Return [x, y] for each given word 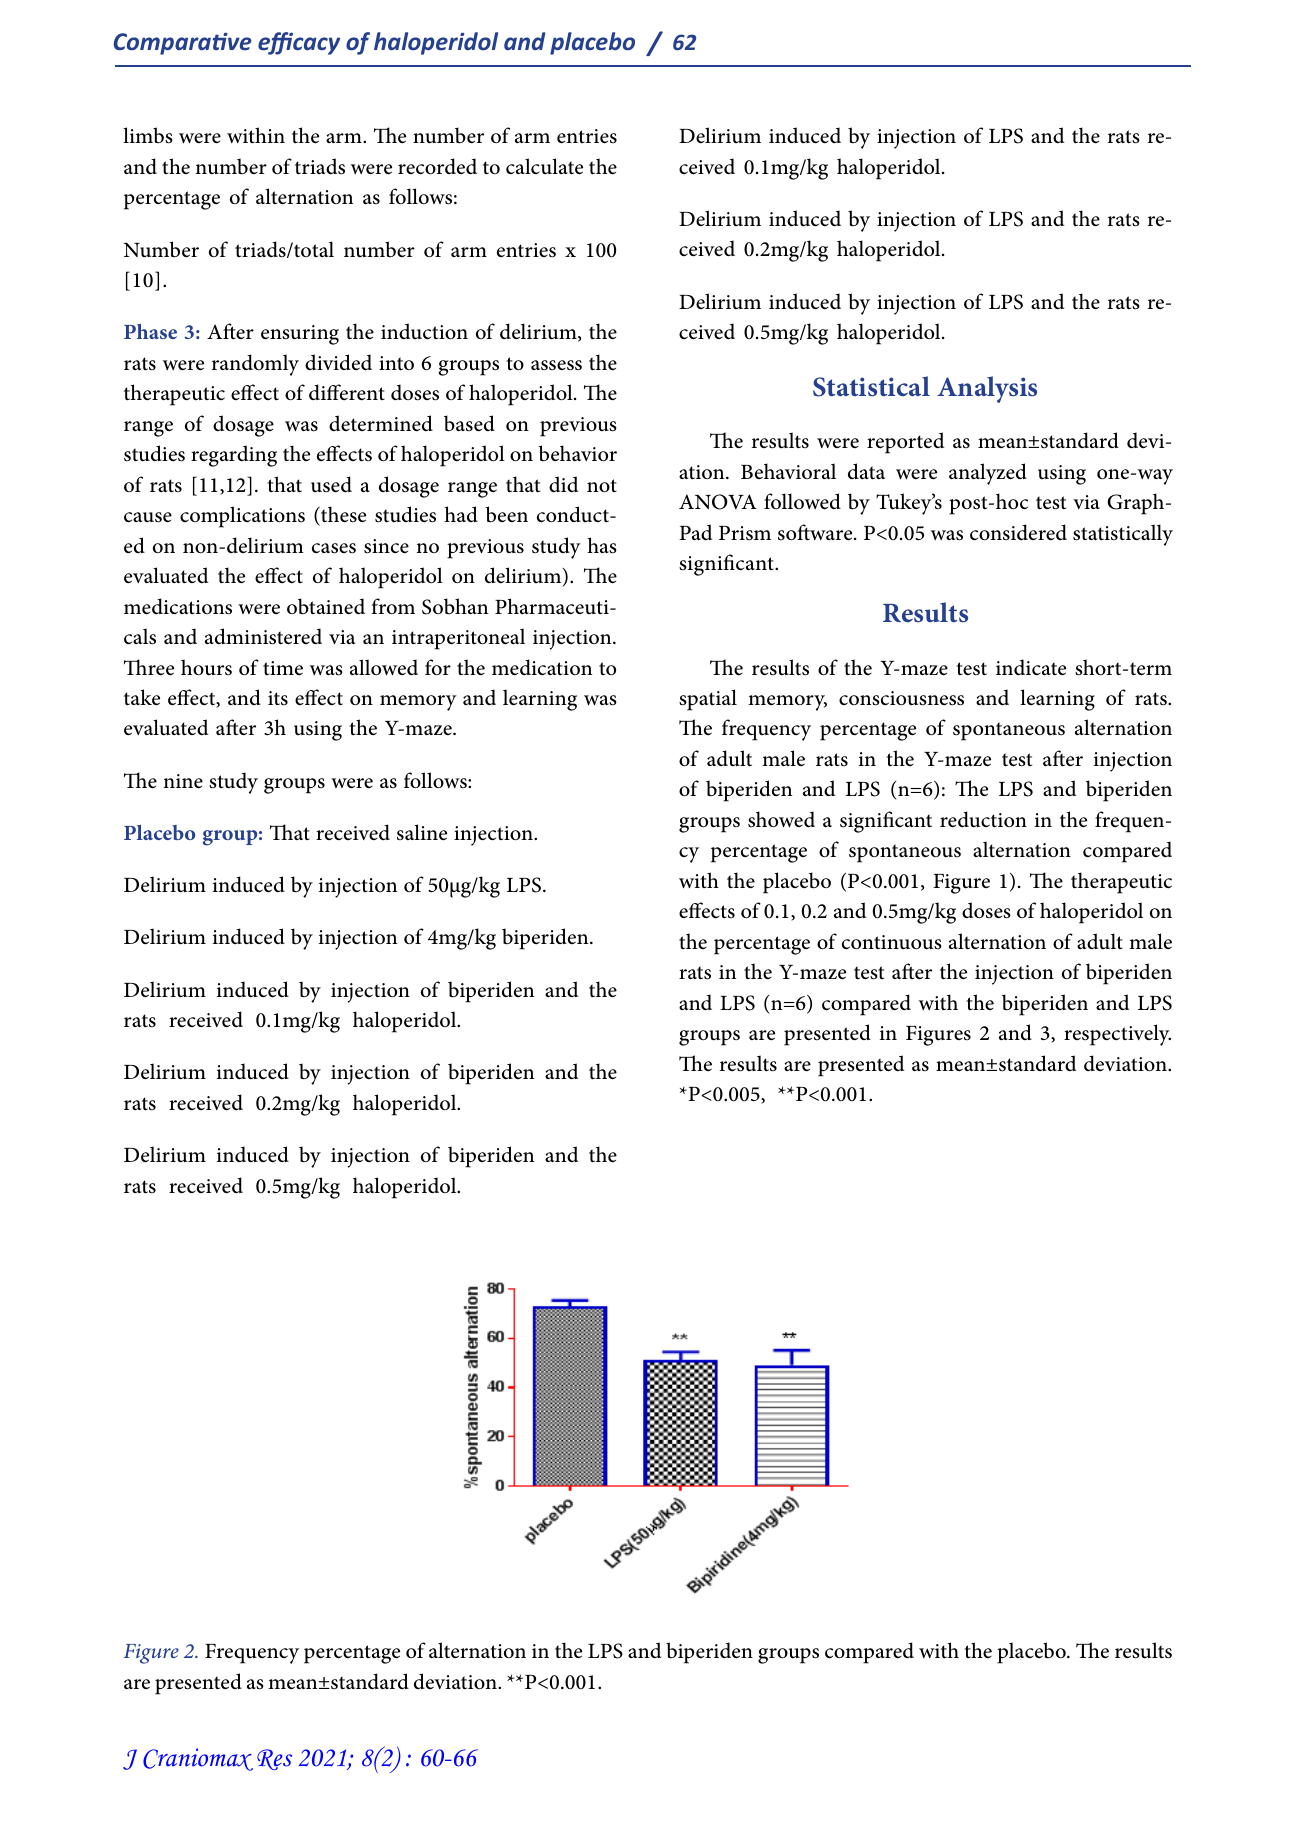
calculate [544, 166]
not [602, 486]
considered [1018, 532]
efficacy [299, 43]
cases [334, 548]
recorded [437, 166]
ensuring [300, 335]
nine [183, 781]
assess [556, 365]
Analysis [987, 389]
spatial [708, 700]
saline [422, 832]
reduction [983, 819]
